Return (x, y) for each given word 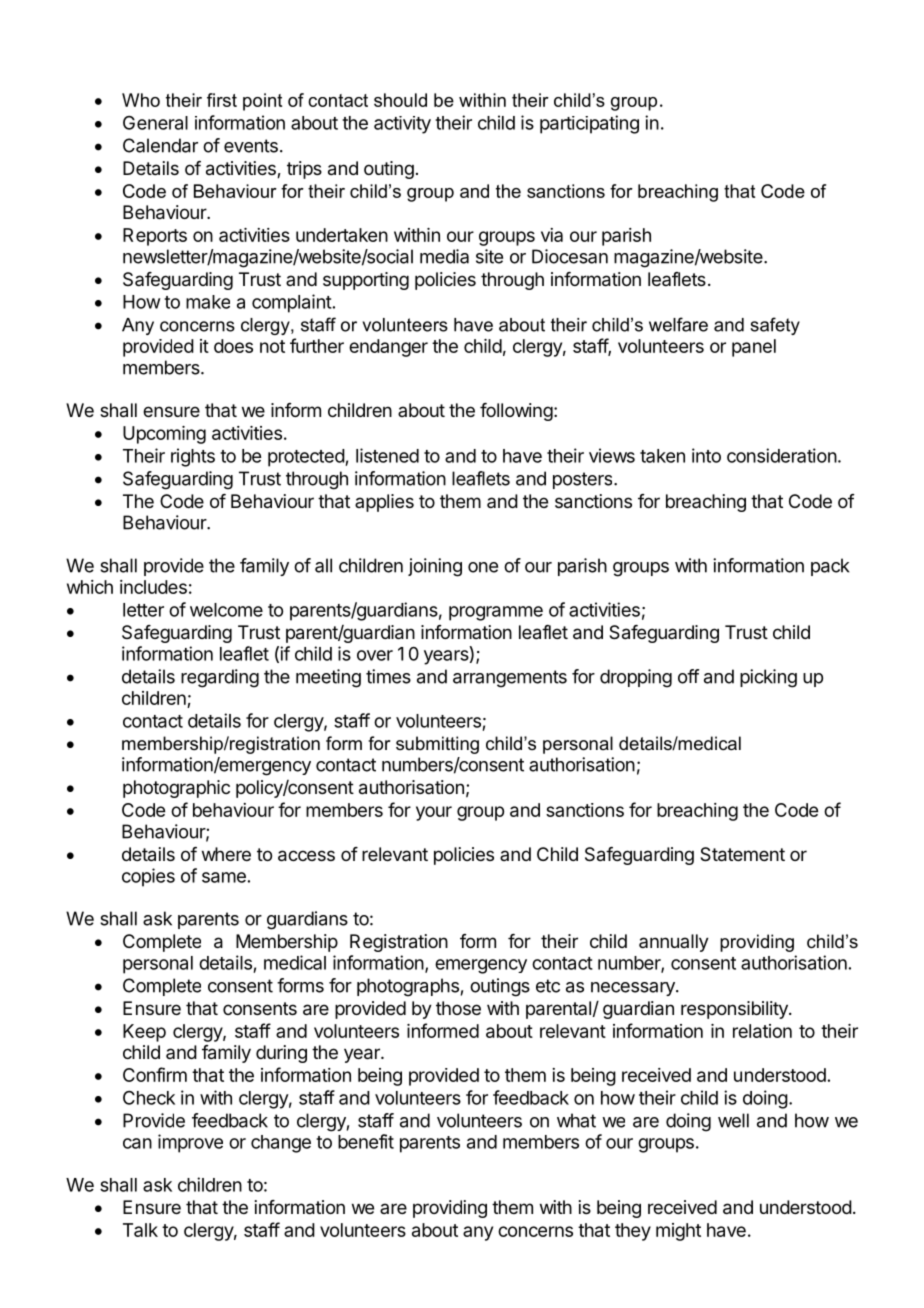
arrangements (510, 679)
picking (768, 678)
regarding (220, 678)
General (155, 123)
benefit (366, 1141)
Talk (140, 1230)
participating (589, 124)
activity (402, 125)
